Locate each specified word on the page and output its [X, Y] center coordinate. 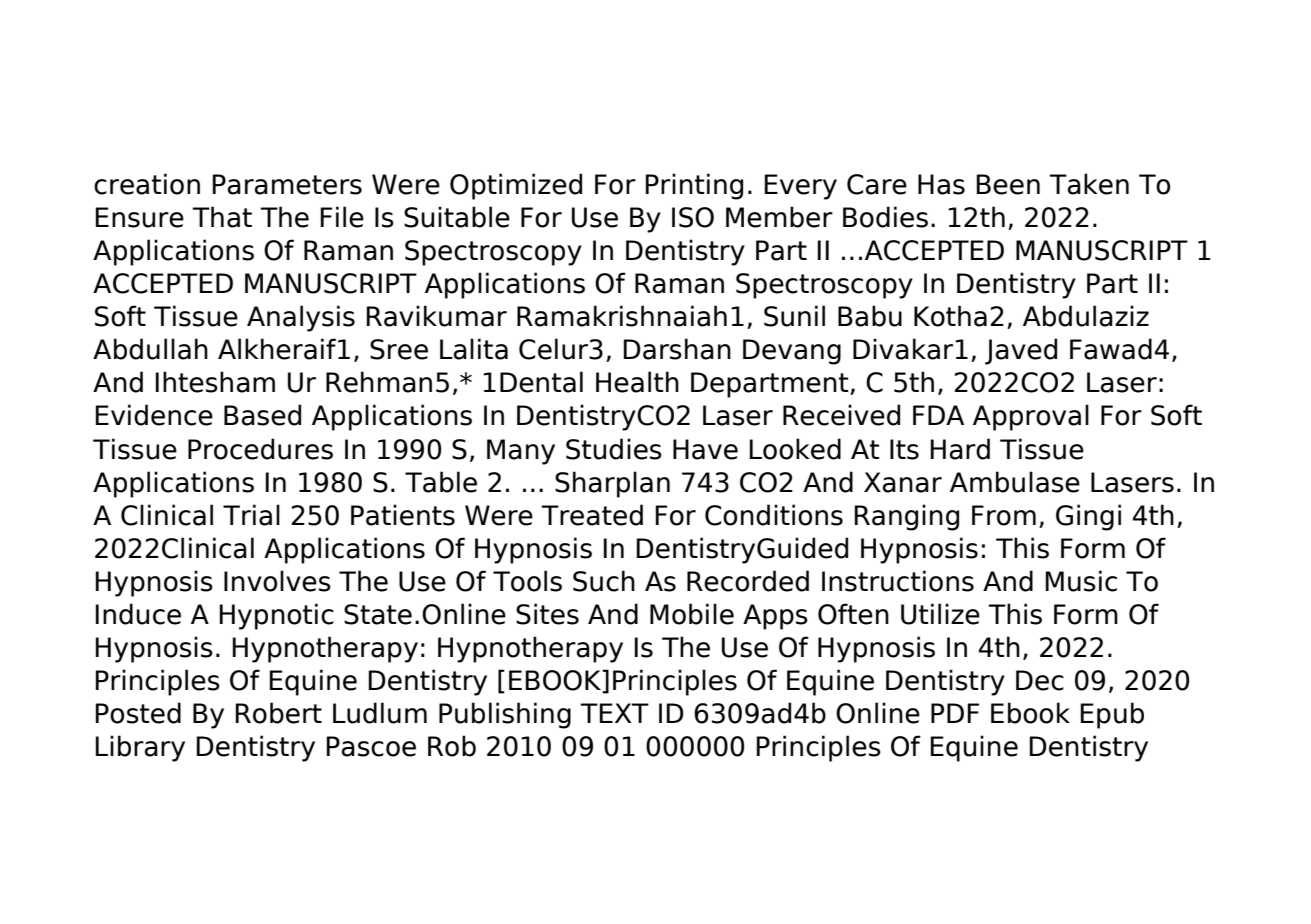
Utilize [940, 614]
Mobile [692, 614]
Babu [870, 316]
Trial [251, 515]
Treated [592, 515]
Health [637, 382]
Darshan [677, 349]
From [1004, 515]
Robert [278, 713]
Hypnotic [276, 616]
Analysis [301, 318]
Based [262, 415]
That [222, 217]
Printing [694, 186]
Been [1008, 184]
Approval [1031, 417]
